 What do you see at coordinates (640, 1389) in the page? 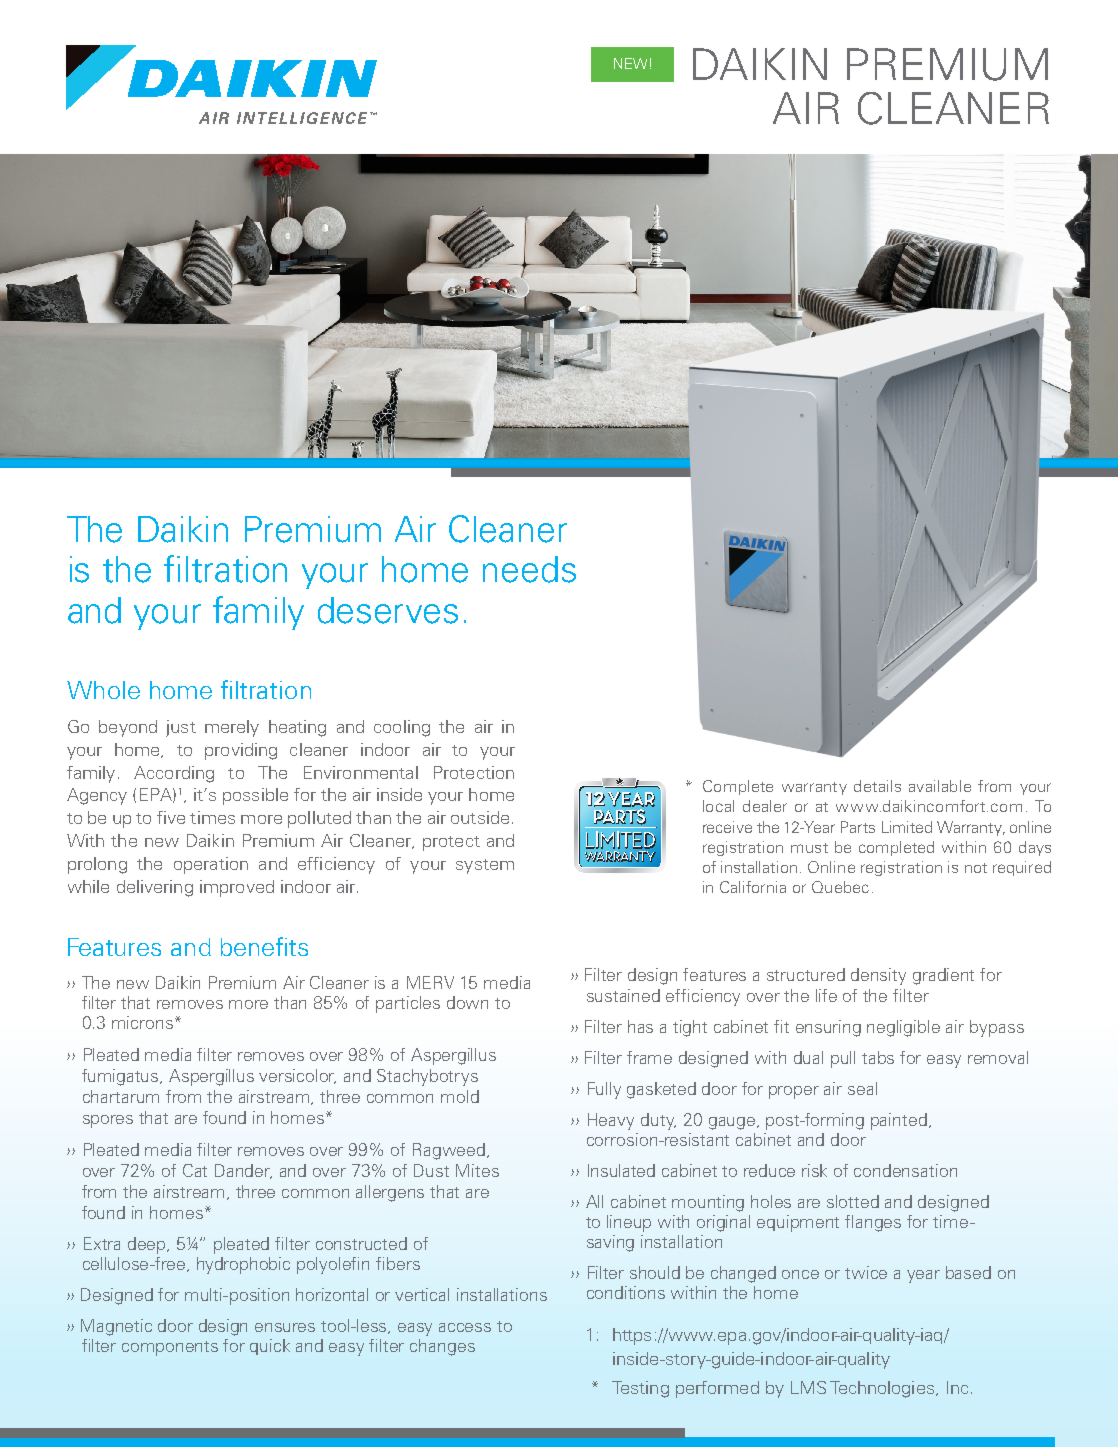
I see `Testing` at bounding box center [640, 1389].
